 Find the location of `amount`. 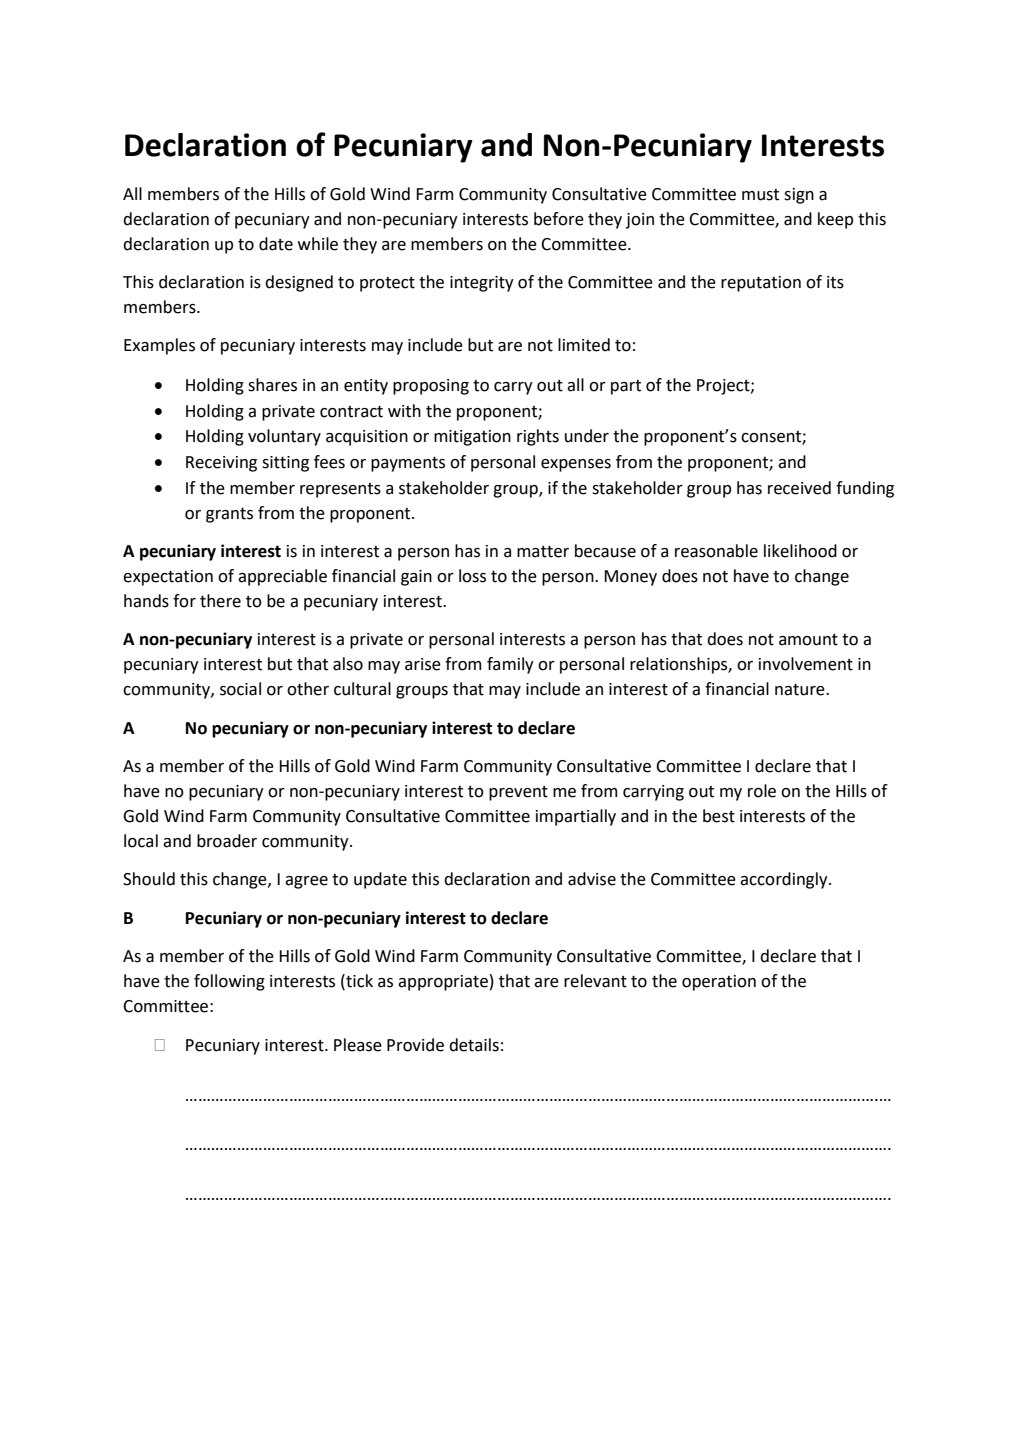

amount is located at coordinates (808, 640).
